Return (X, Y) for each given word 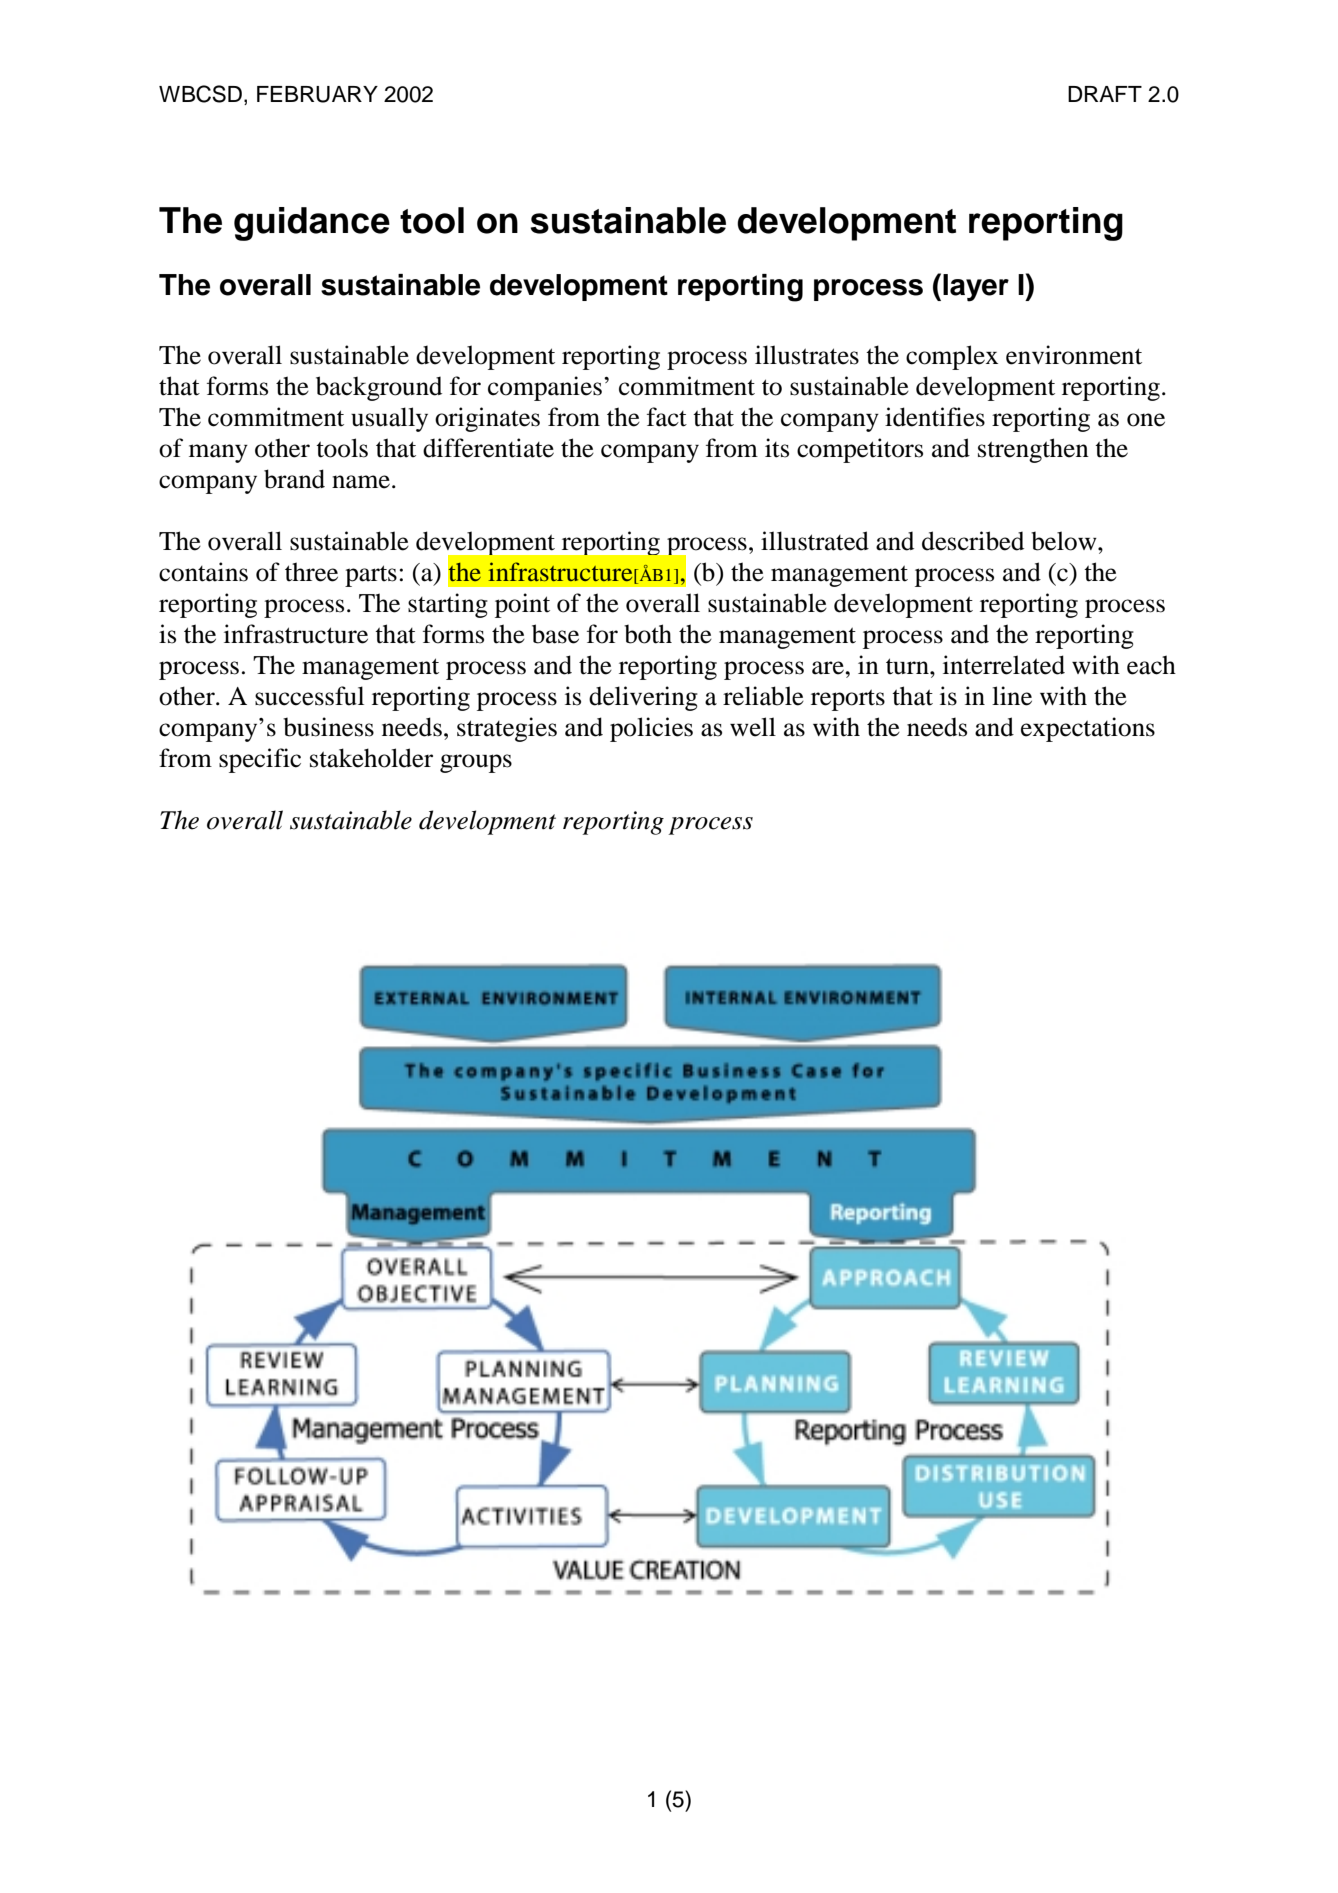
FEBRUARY (317, 94)
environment (1074, 355)
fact (667, 417)
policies (651, 729)
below (1065, 541)
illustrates (807, 355)
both (648, 634)
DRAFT (1105, 94)
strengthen (1033, 450)
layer (976, 288)
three (311, 572)
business (328, 727)
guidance (312, 224)
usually (389, 419)
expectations (1088, 729)
